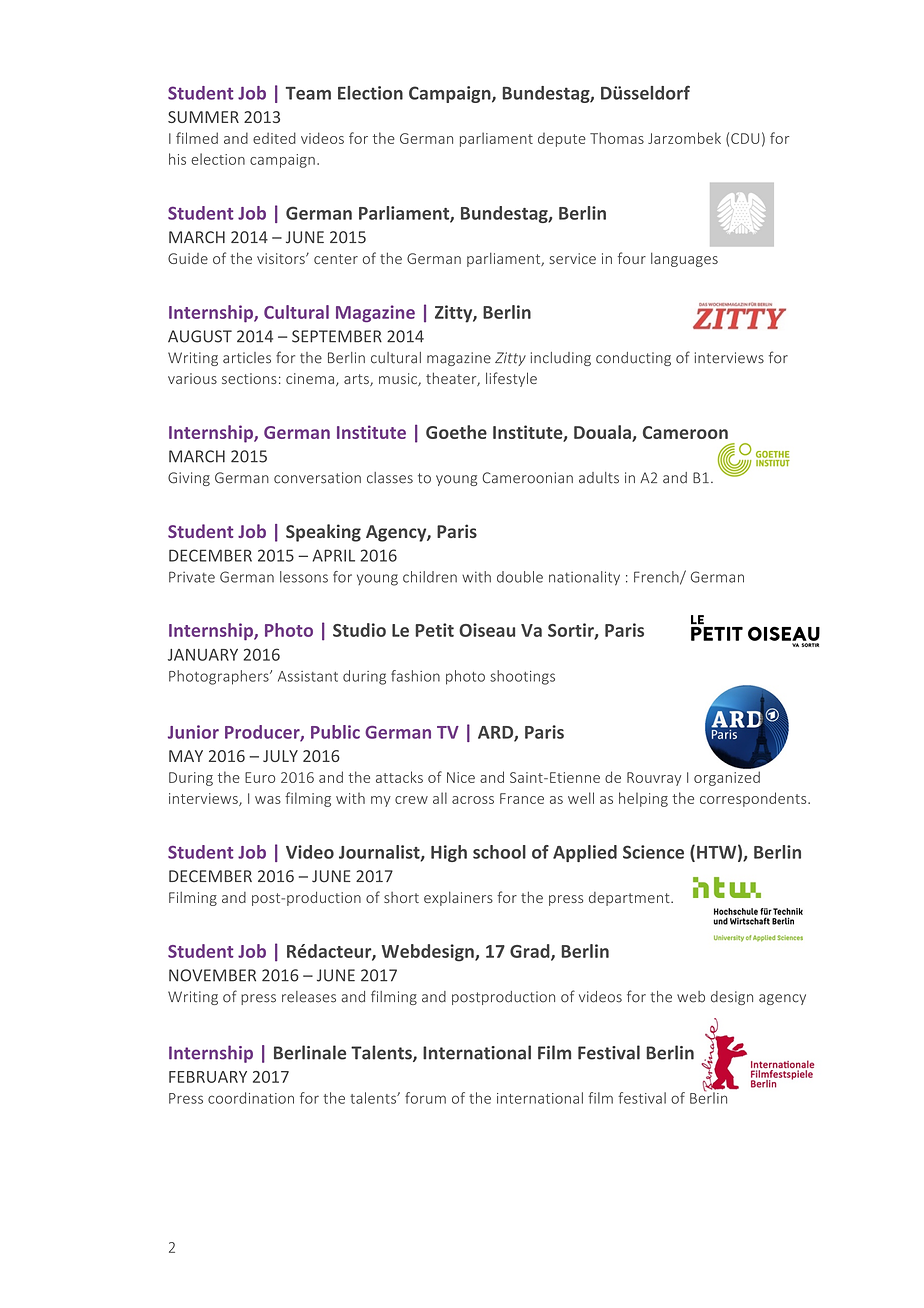  What do you see at coordinates (192, 577) in the image?
I see `Private` at bounding box center [192, 577].
